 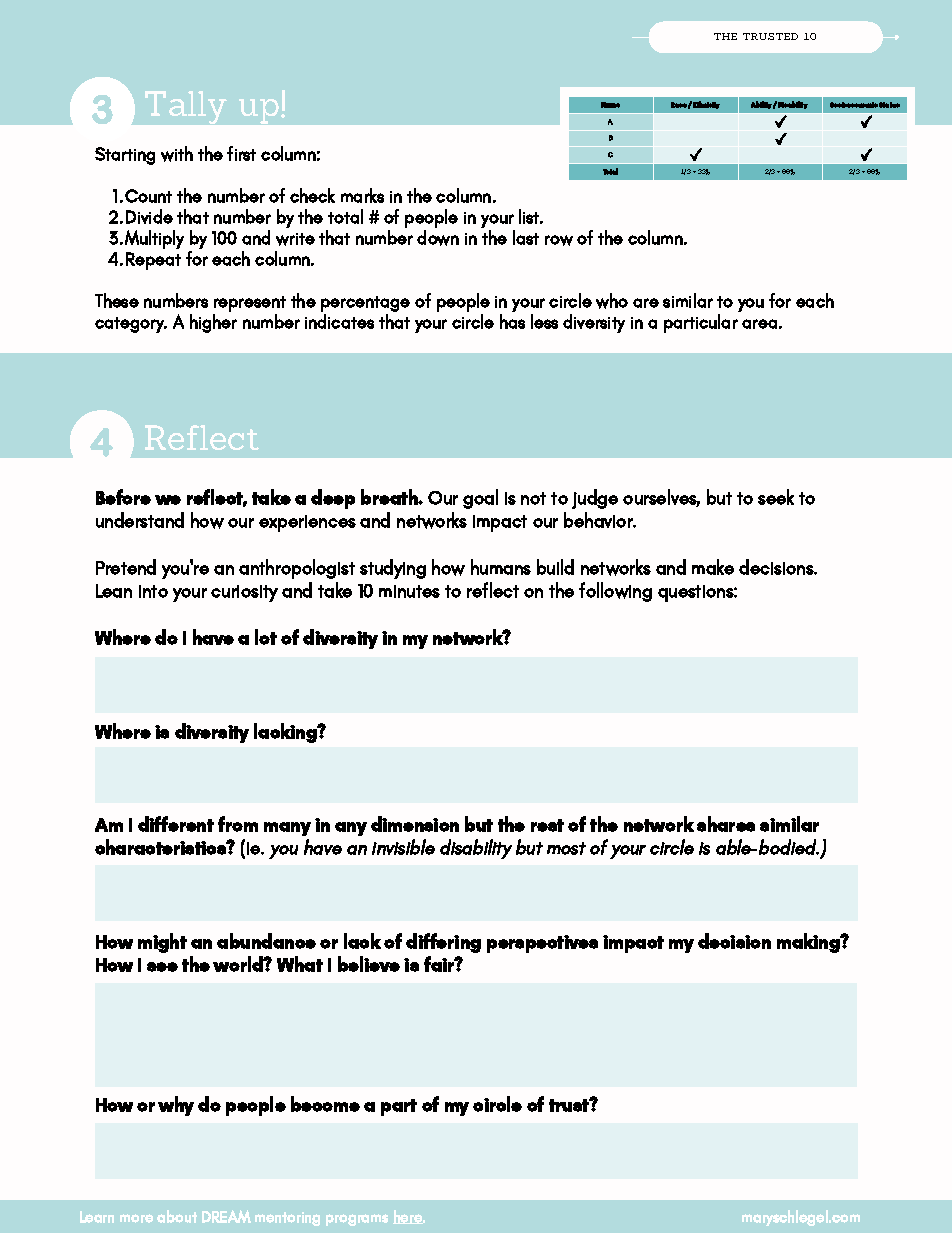 I want to click on perspectives, so click(x=542, y=944).
